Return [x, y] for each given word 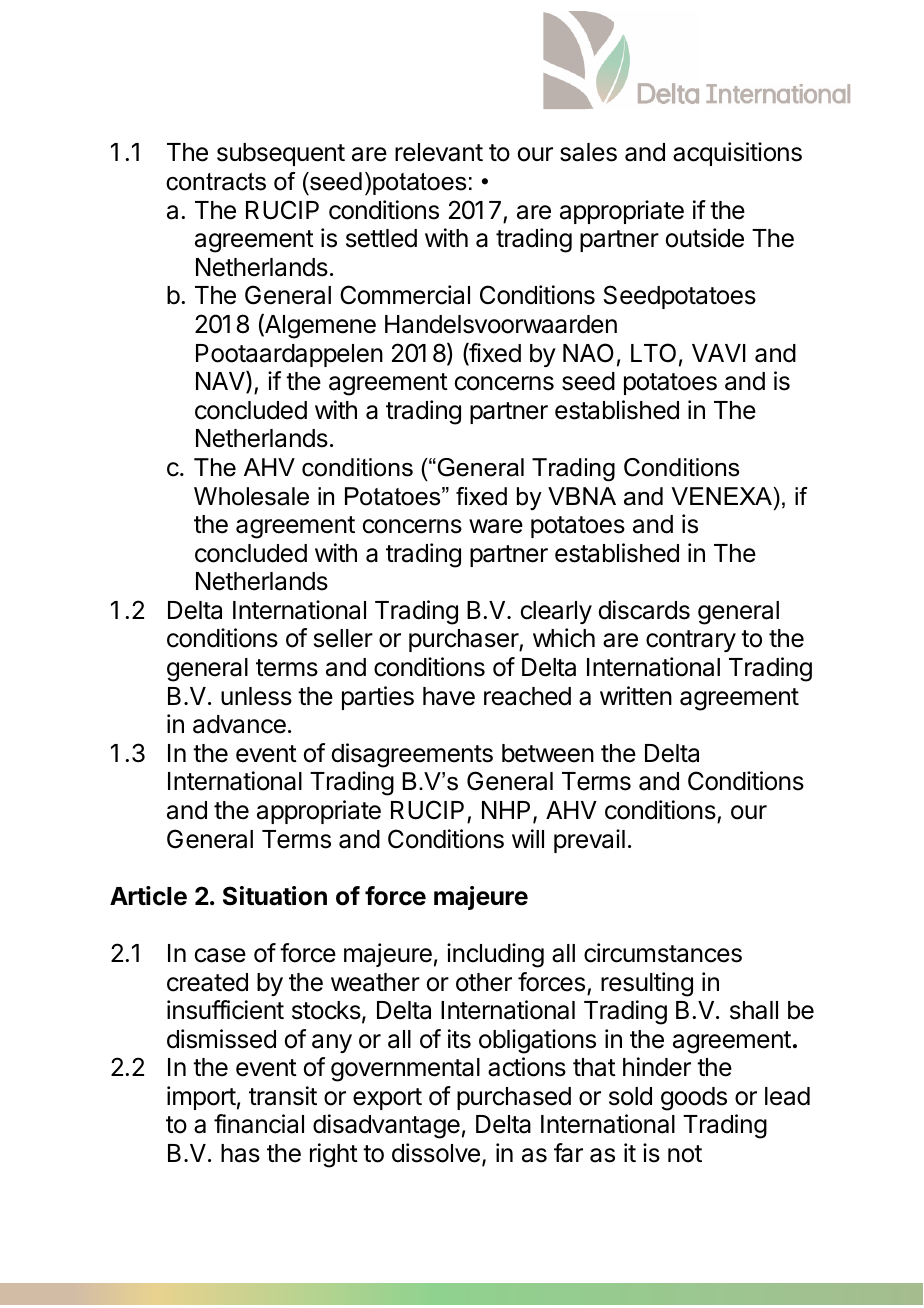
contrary [691, 641]
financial [259, 1124]
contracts [216, 182]
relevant [439, 152]
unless [256, 696]
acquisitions [737, 154]
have [449, 696]
